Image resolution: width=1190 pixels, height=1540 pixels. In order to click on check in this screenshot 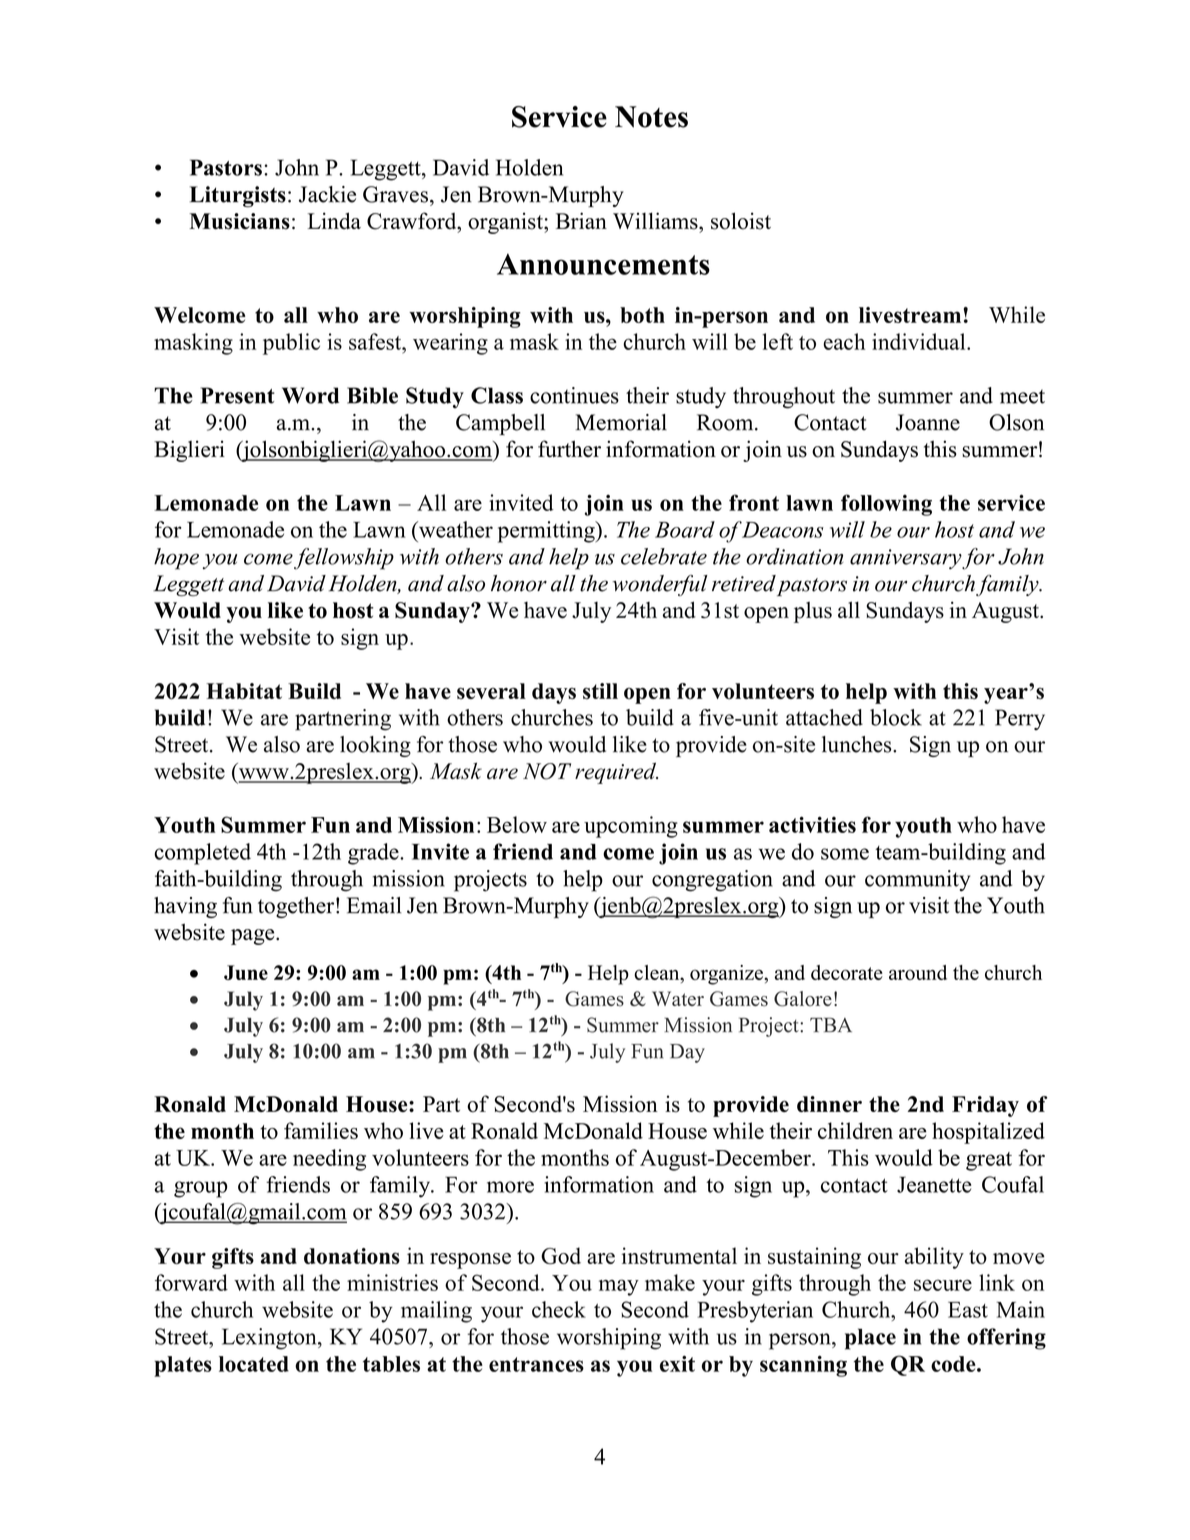, I will do `click(559, 1309)`.
